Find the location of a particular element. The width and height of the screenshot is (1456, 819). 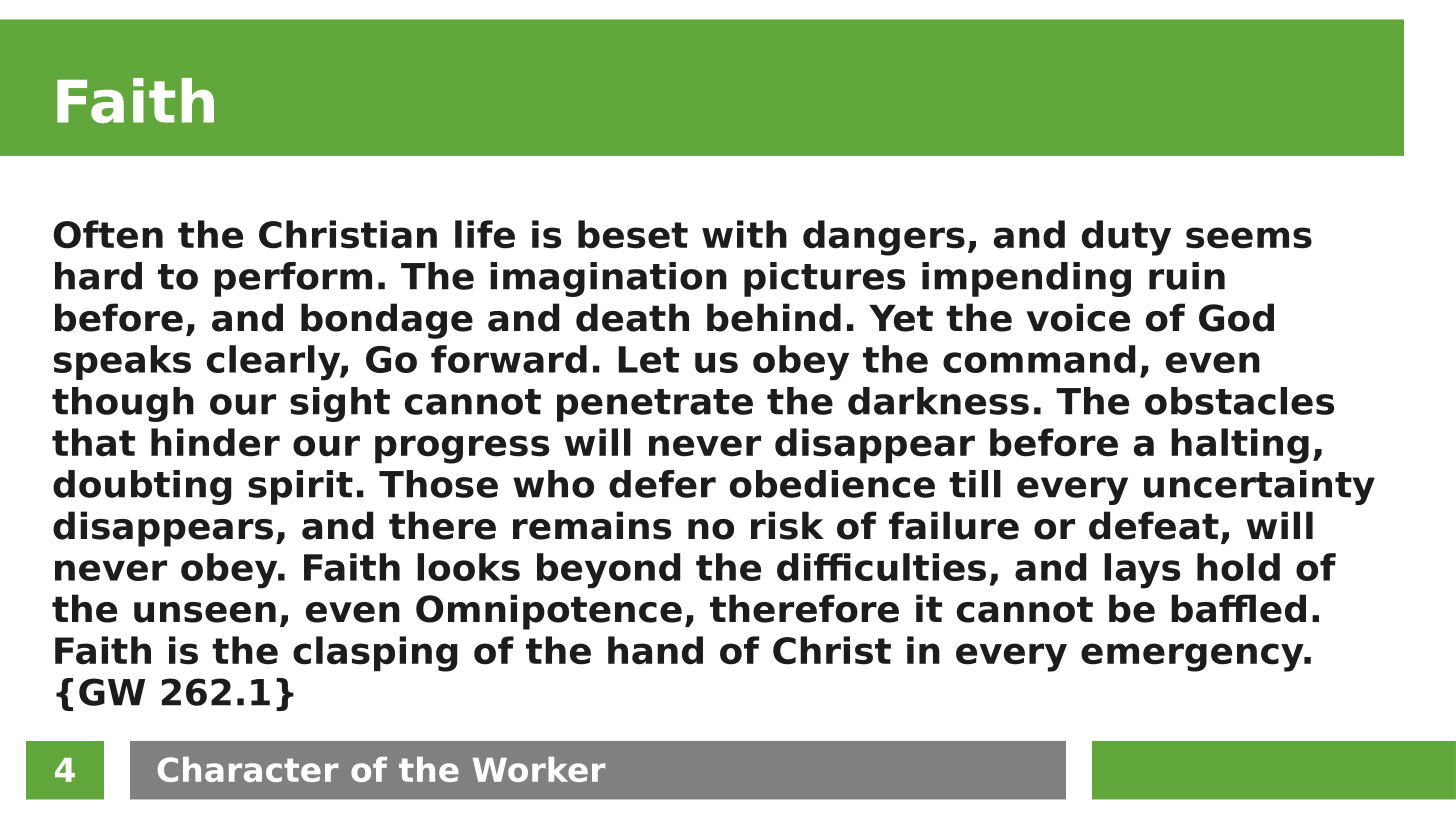

hinder is located at coordinates (215, 442).
